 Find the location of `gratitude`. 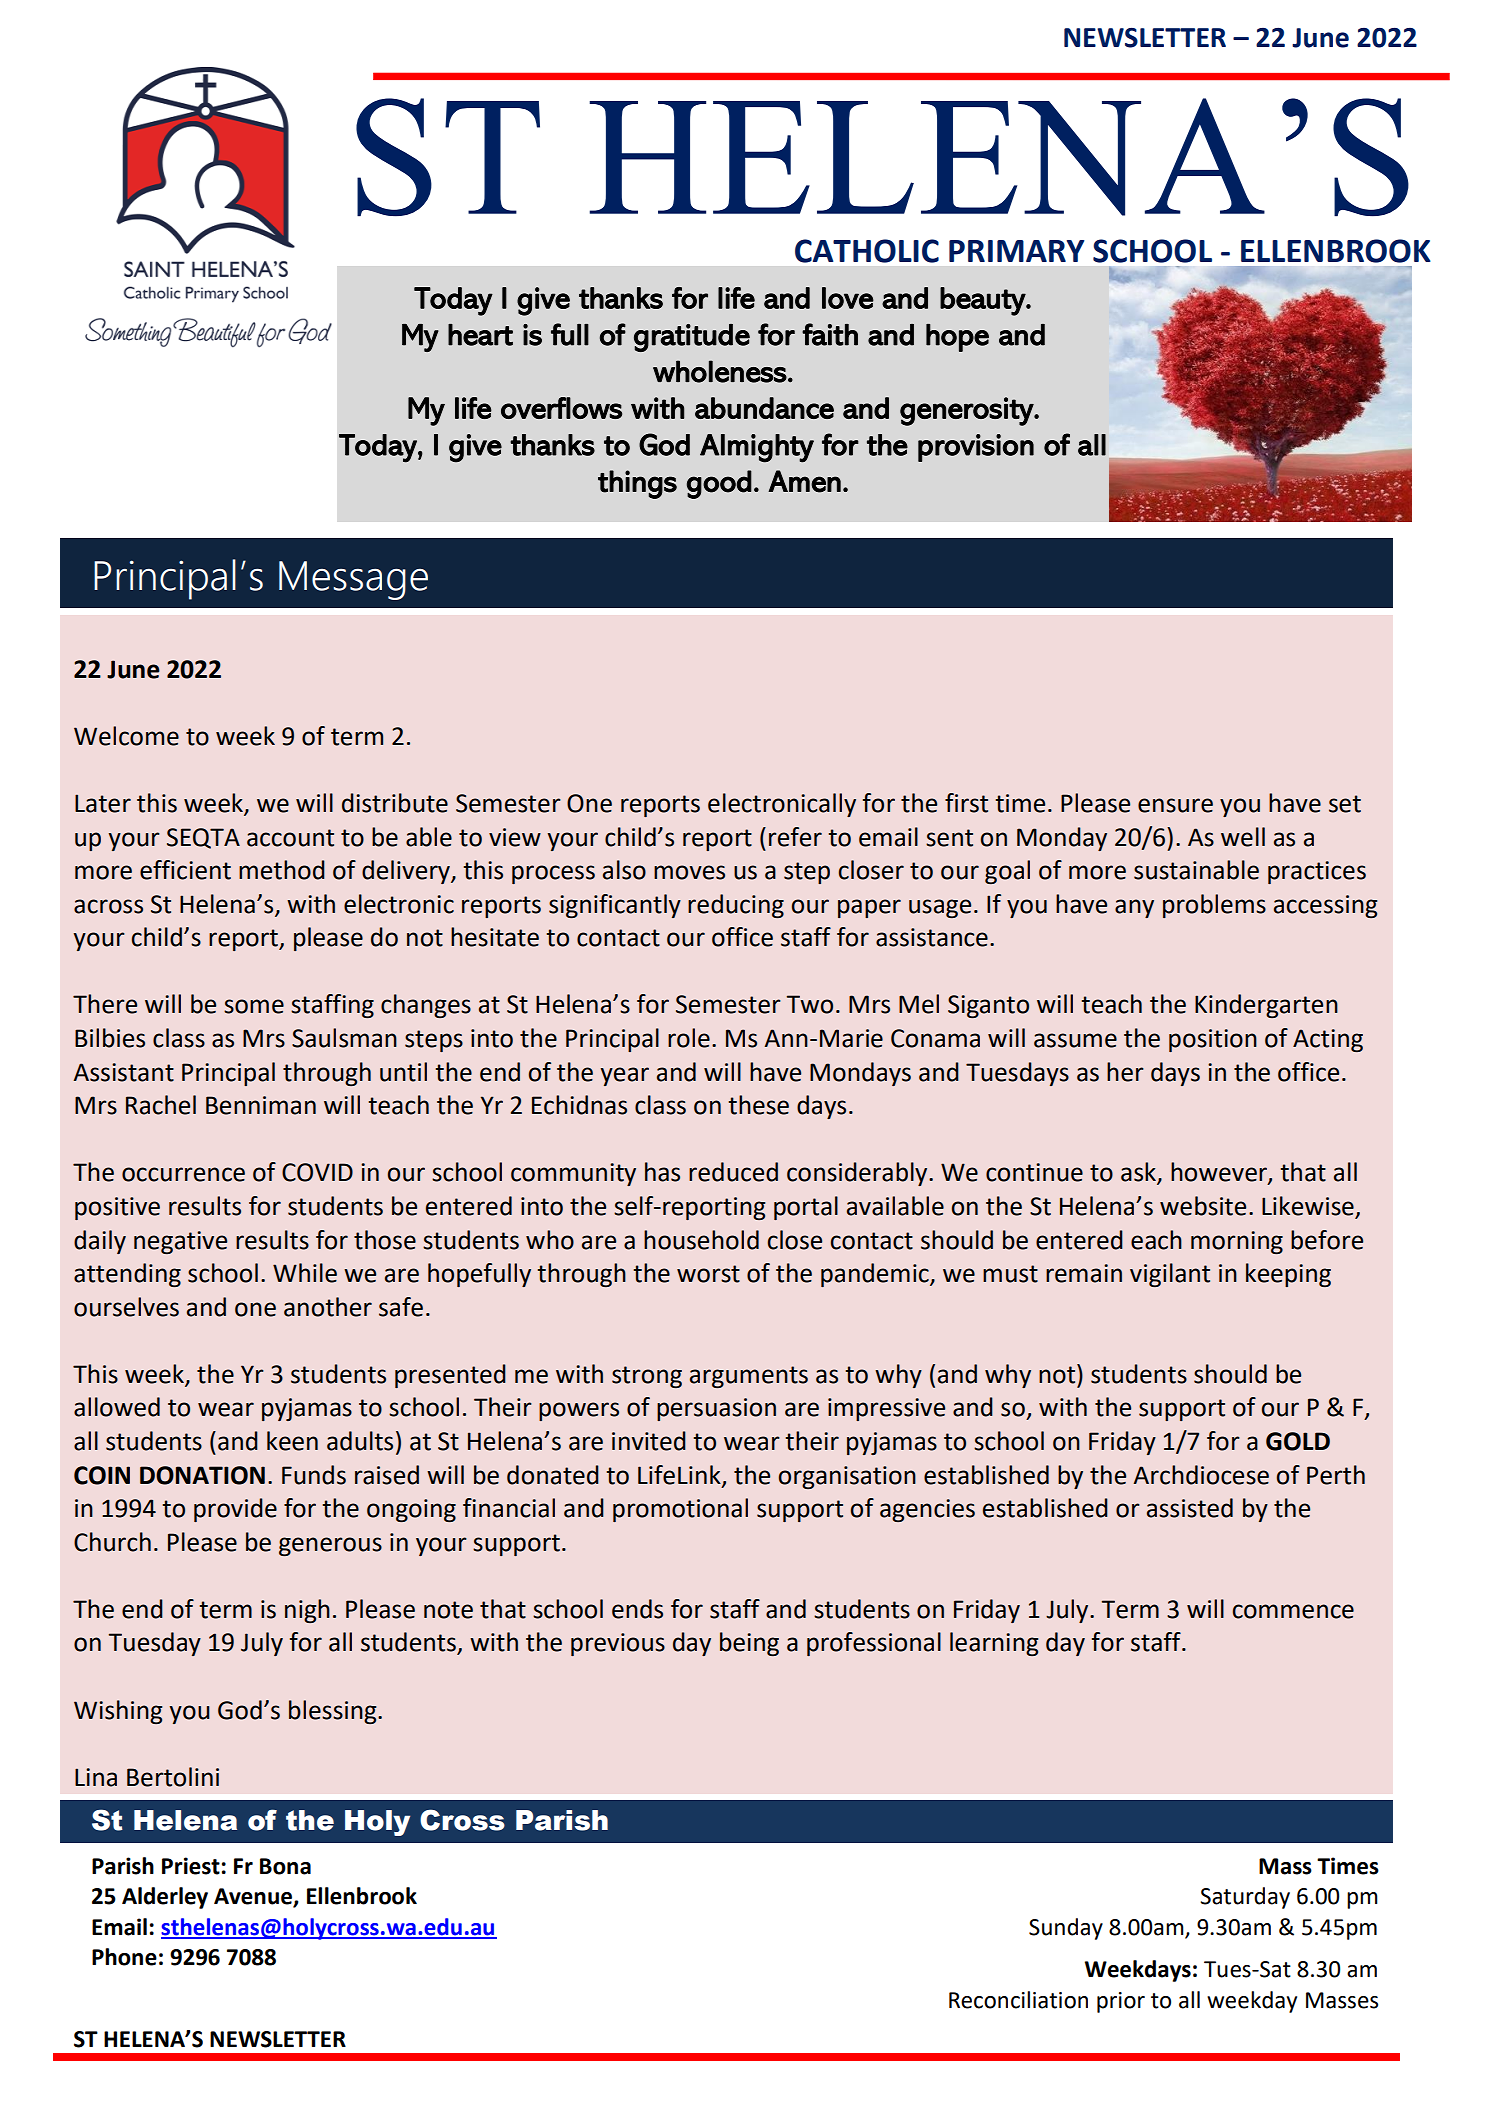

gratitude is located at coordinates (692, 338).
